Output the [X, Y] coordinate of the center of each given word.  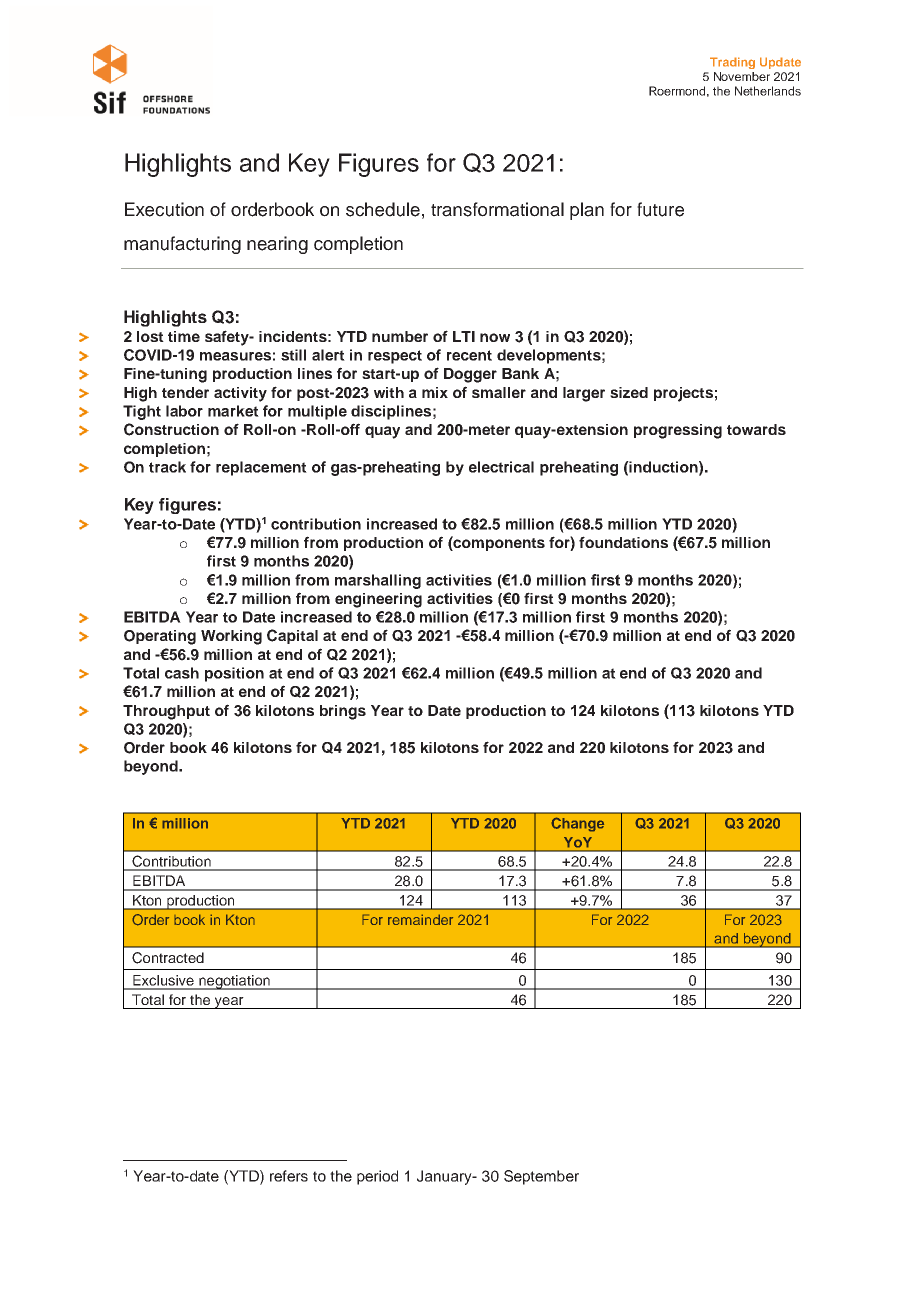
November [742, 76]
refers [289, 1176]
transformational [497, 209]
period [377, 1177]
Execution [164, 209]
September [541, 1177]
